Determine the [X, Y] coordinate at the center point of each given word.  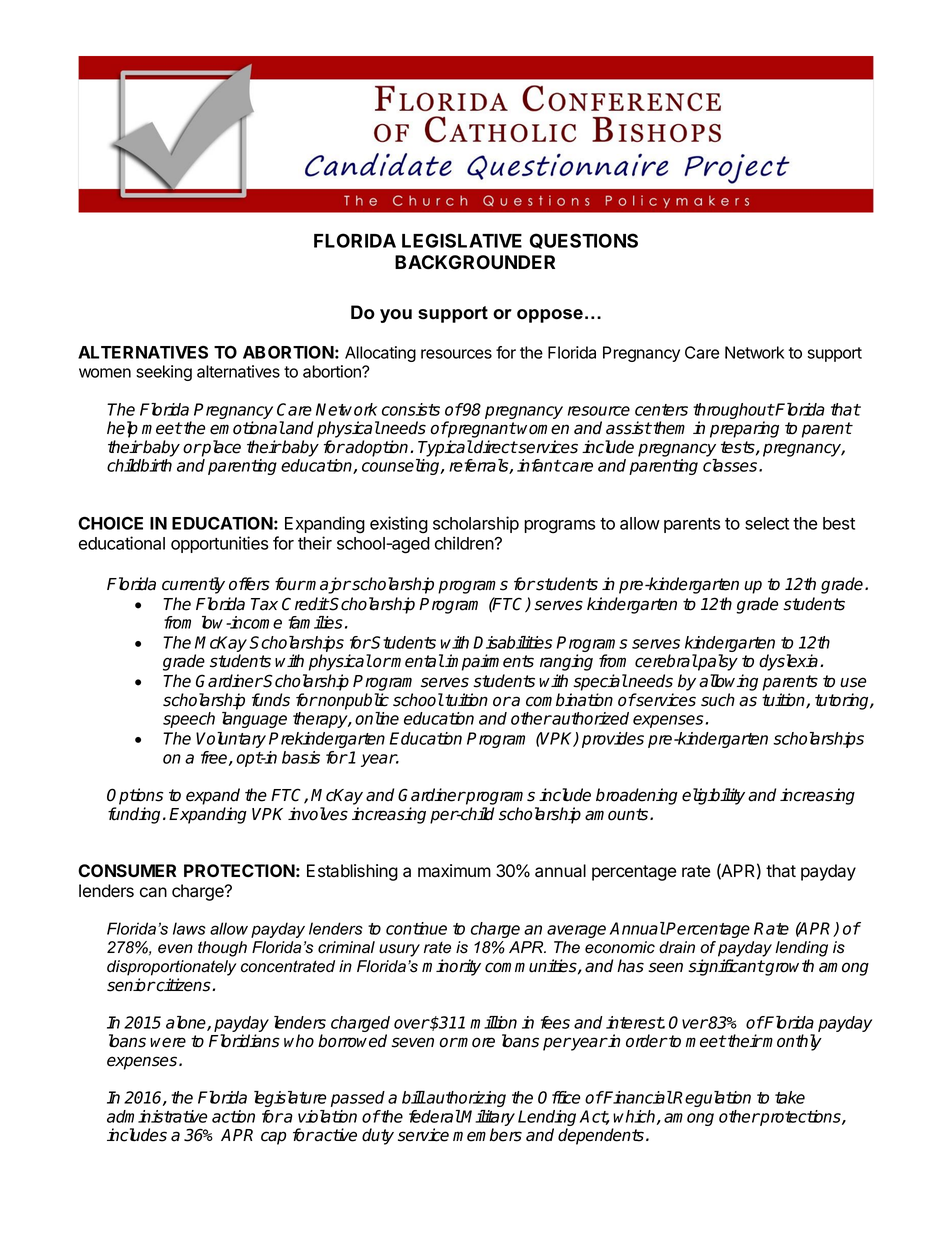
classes [731, 465]
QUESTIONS [584, 241]
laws [189, 928]
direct [494, 447]
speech [189, 720]
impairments [488, 662]
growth [788, 967]
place [220, 448]
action [233, 1116]
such [718, 700]
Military [487, 1119]
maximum [454, 871]
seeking [164, 373]
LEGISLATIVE [462, 240]
